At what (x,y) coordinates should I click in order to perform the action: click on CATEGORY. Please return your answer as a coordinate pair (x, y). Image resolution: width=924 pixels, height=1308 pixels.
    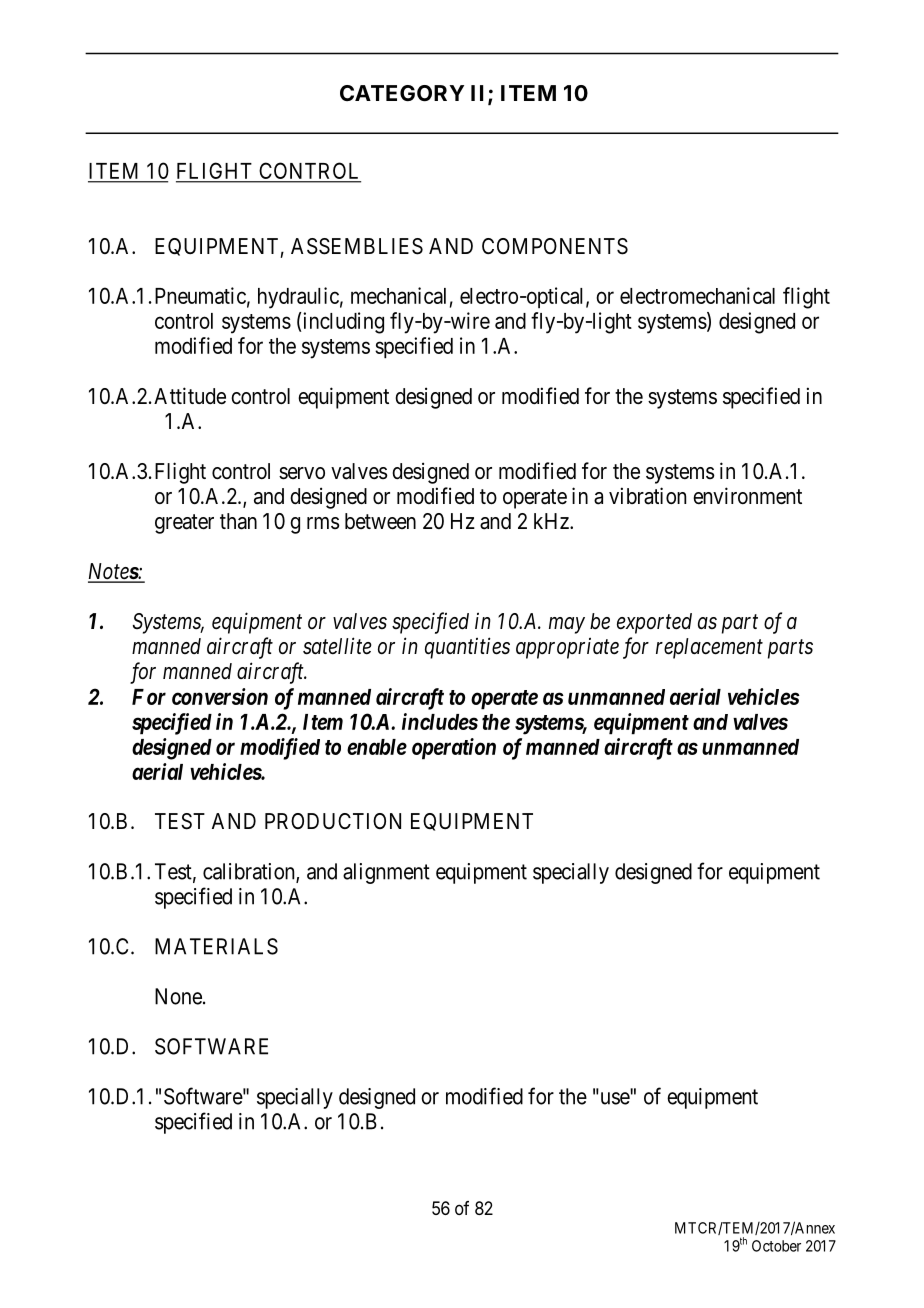
    Looking at the image, I should click on (402, 93).
